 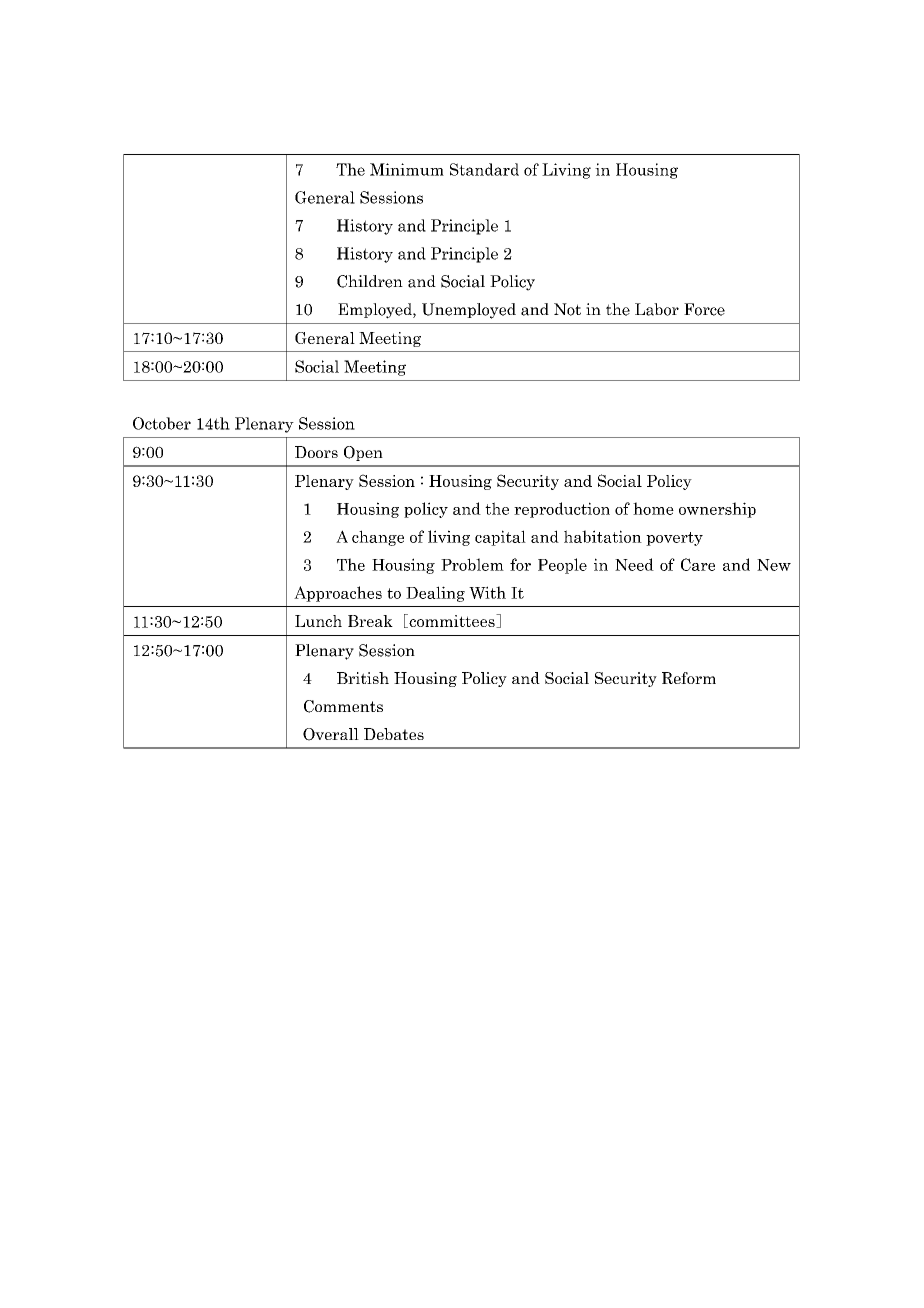 I want to click on change, so click(x=378, y=538).
